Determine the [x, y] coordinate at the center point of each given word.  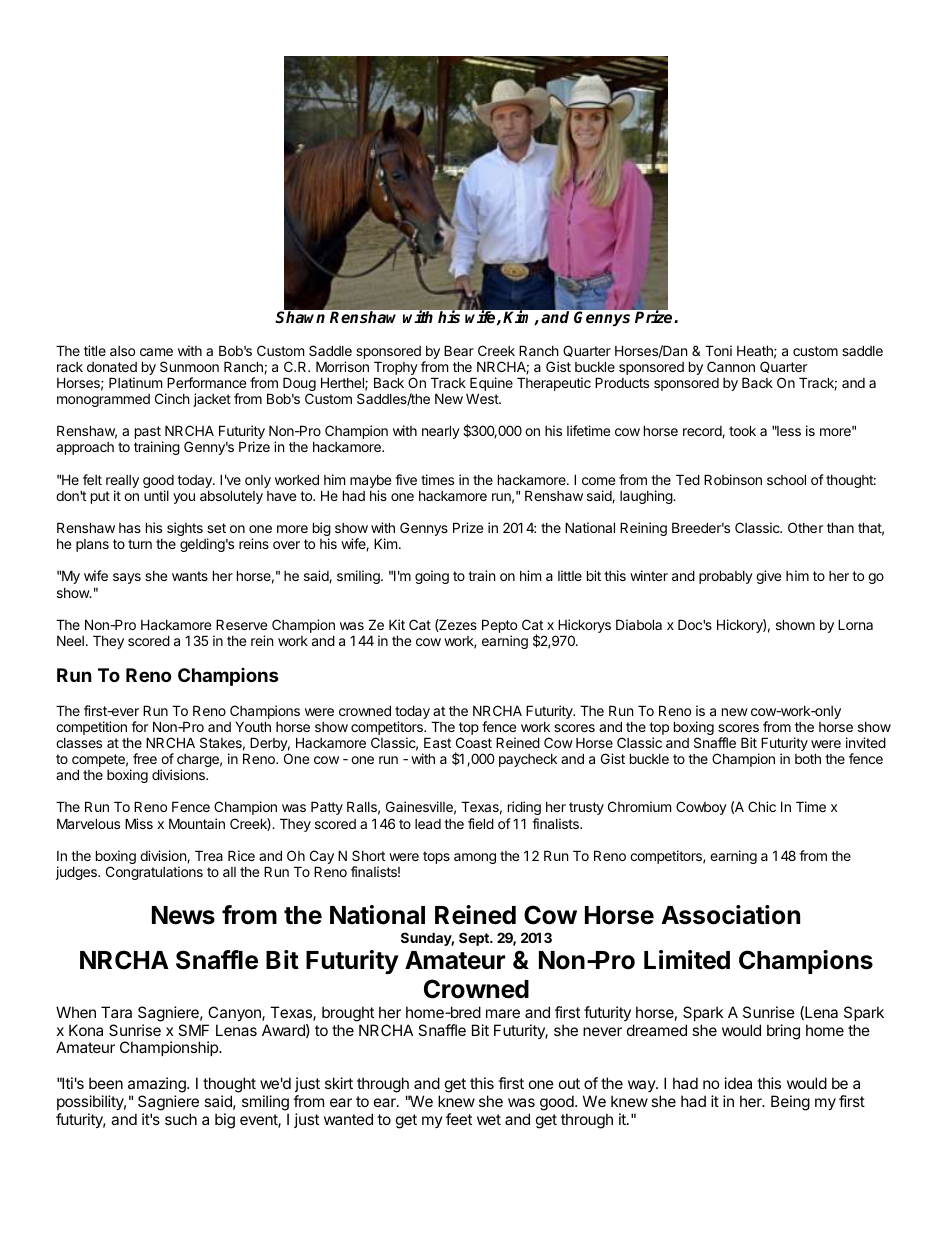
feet [459, 1119]
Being [790, 1103]
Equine [491, 385]
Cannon [731, 366]
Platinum [135, 382]
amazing [158, 1086]
